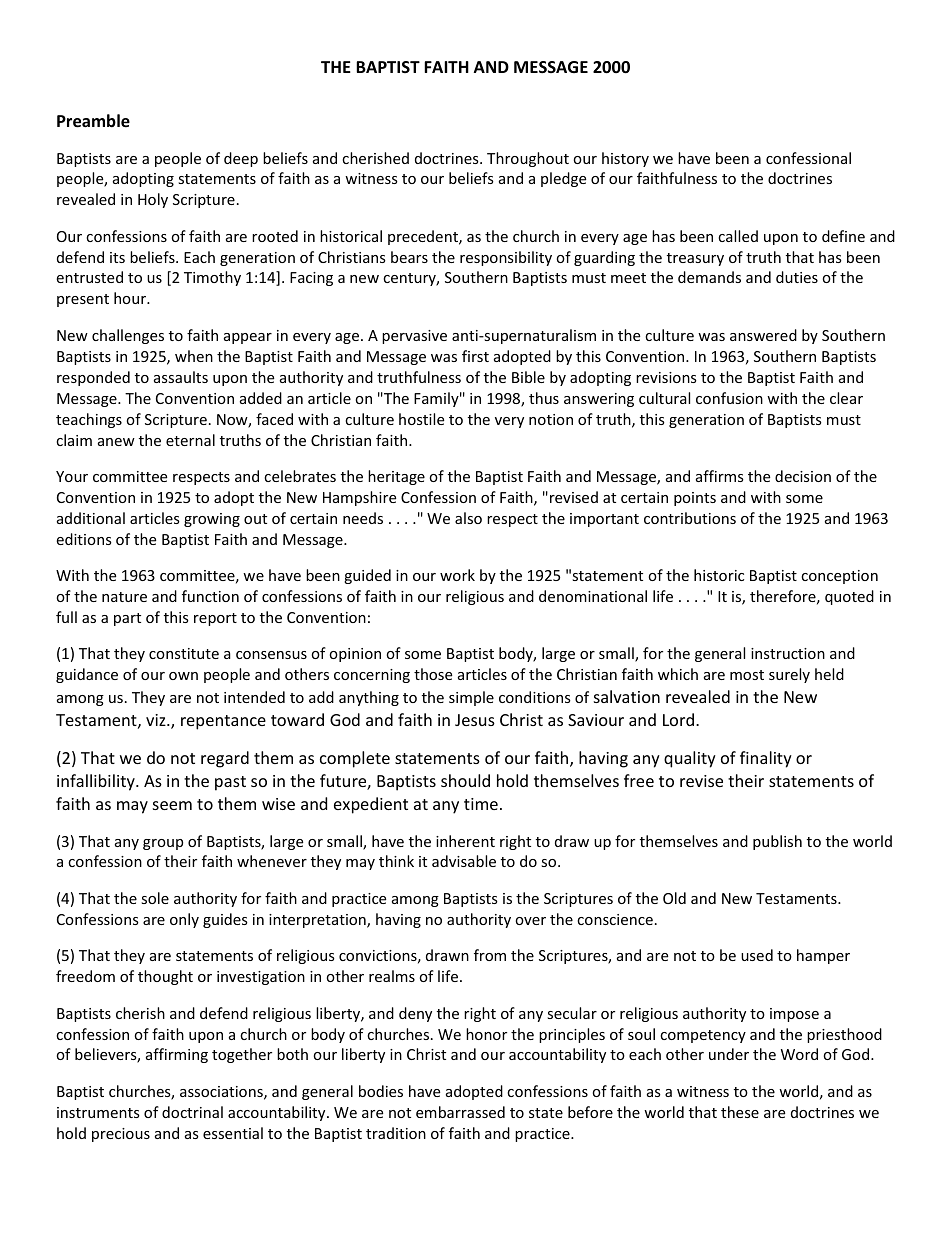 The image size is (952, 1233). I want to click on part, so click(127, 619).
